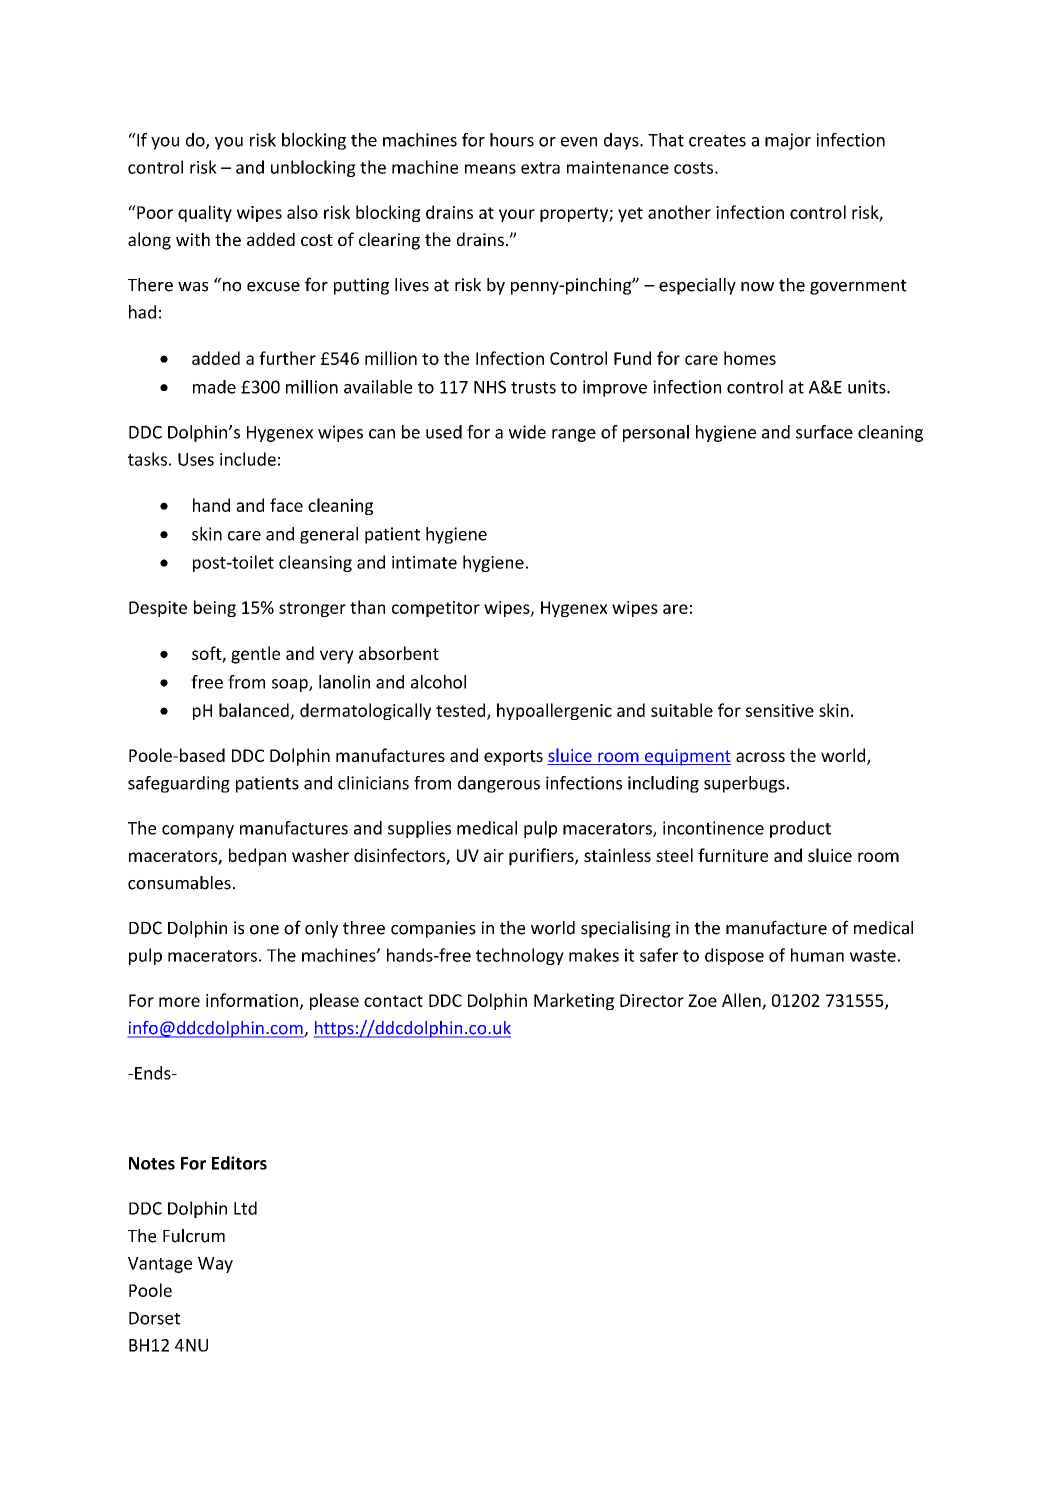 The height and width of the image is (1493, 1055). I want to click on quality, so click(205, 213).
